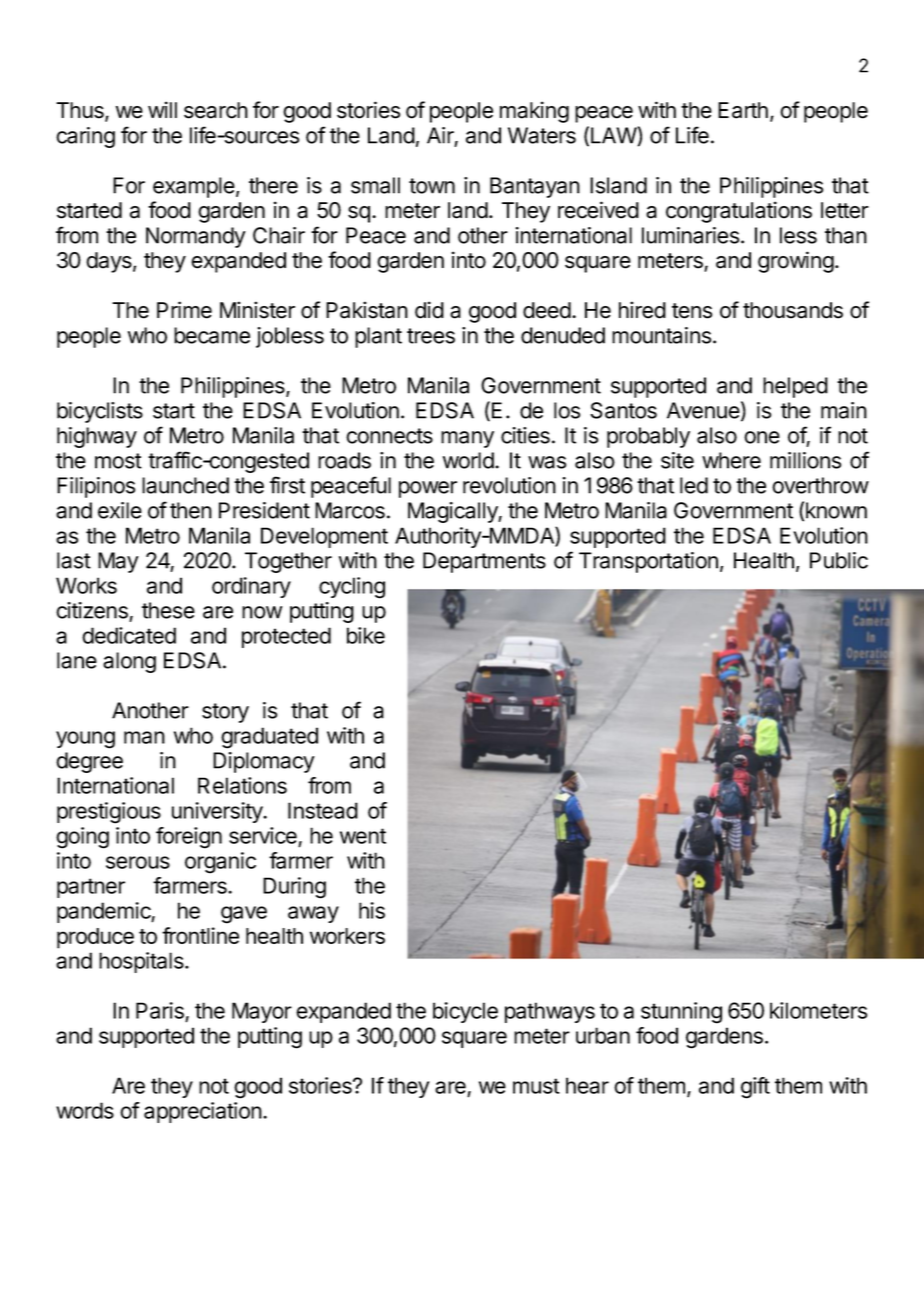  I want to click on stunning, so click(681, 1013).
